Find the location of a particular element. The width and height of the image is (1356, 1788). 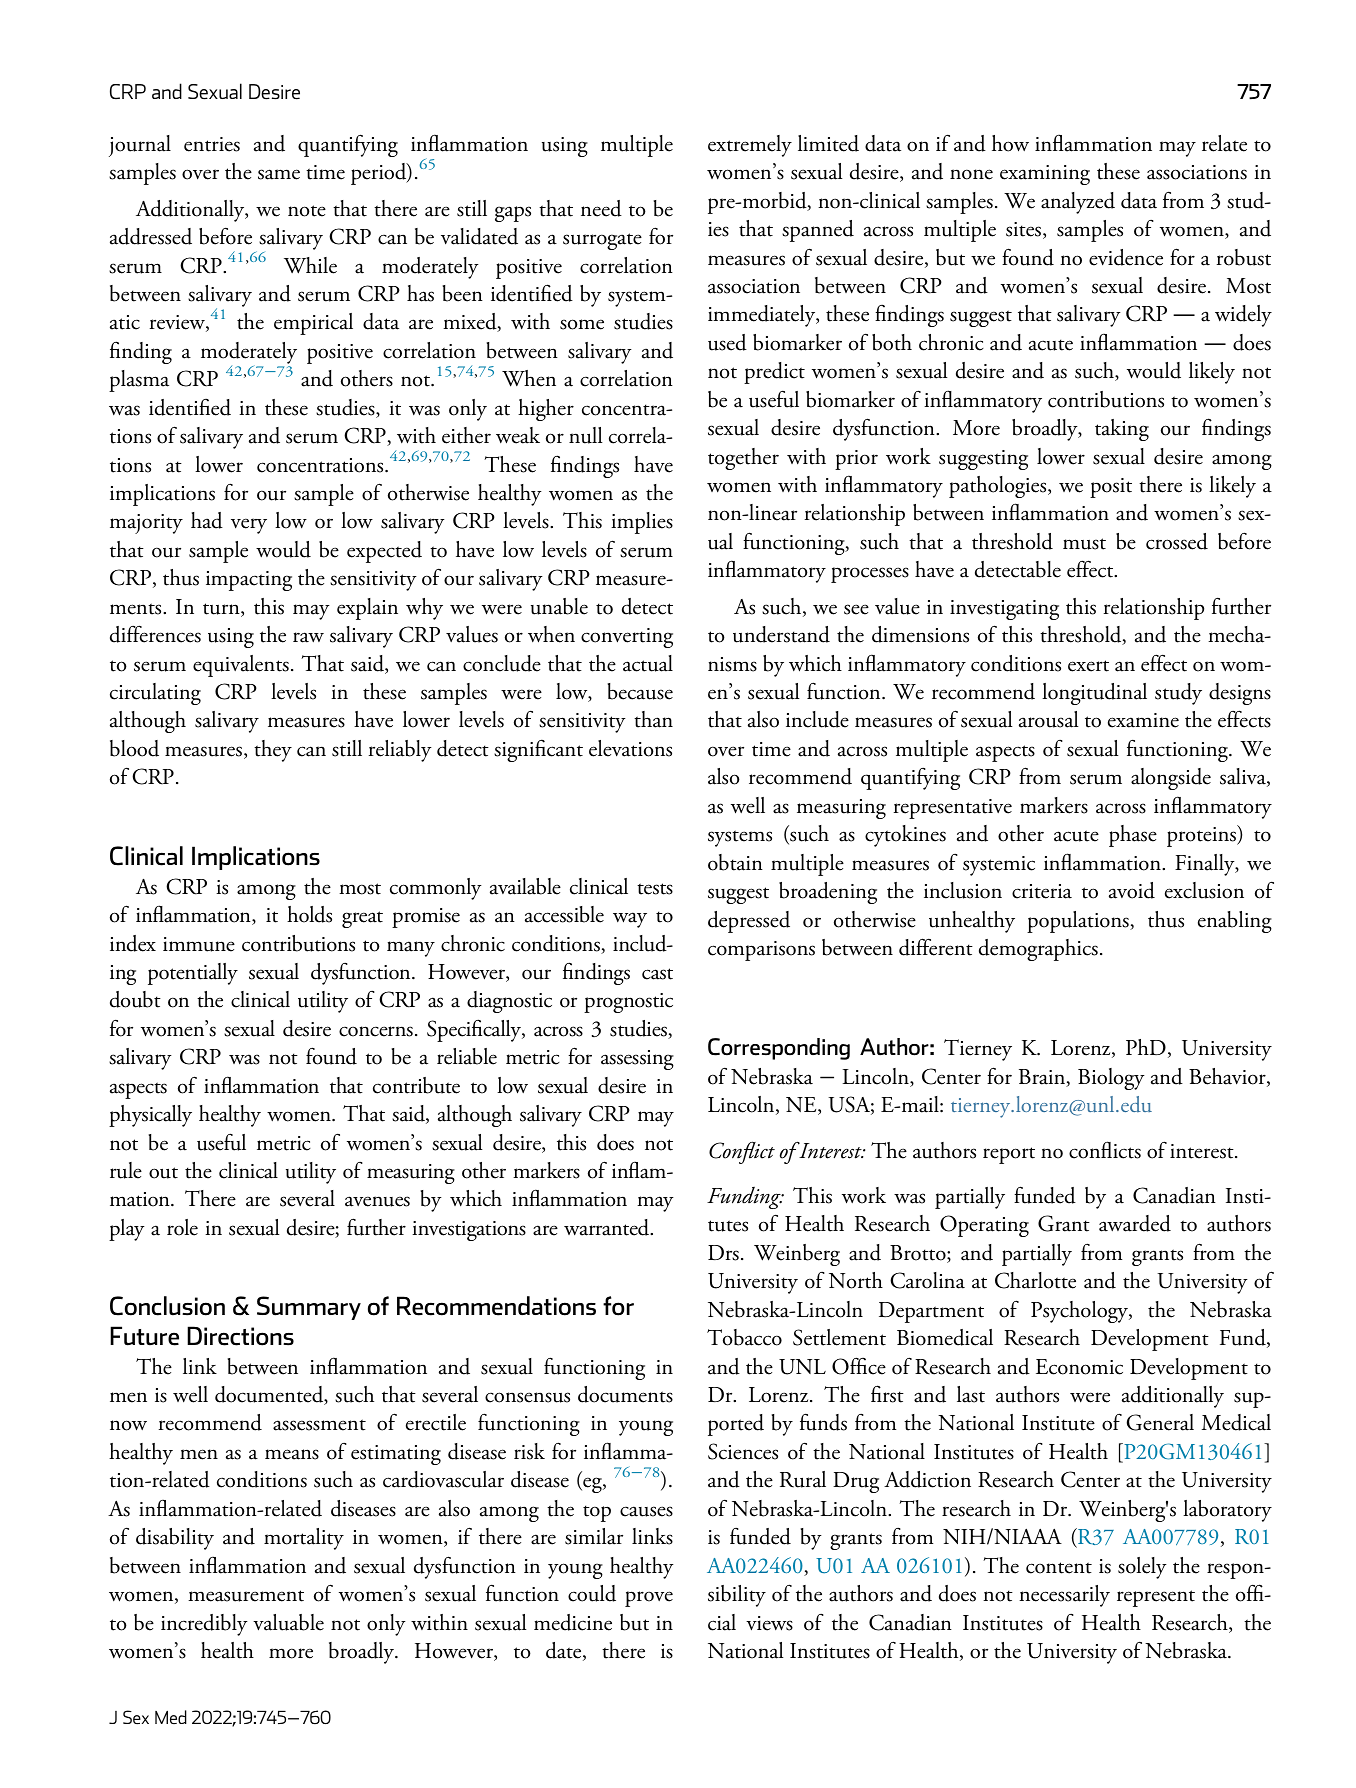

same is located at coordinates (279, 174).
